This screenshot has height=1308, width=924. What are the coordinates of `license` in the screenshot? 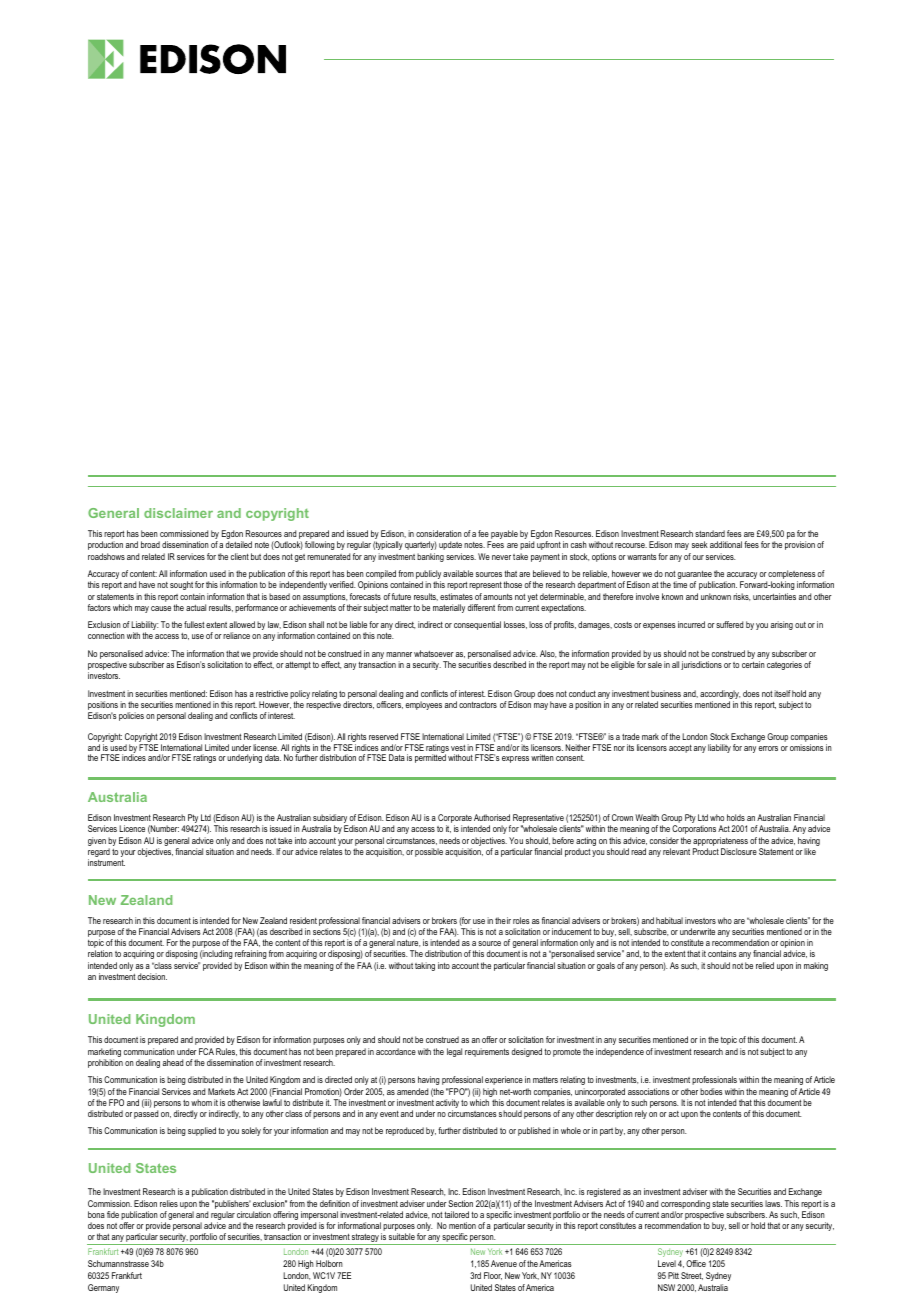 It's located at (266, 747).
